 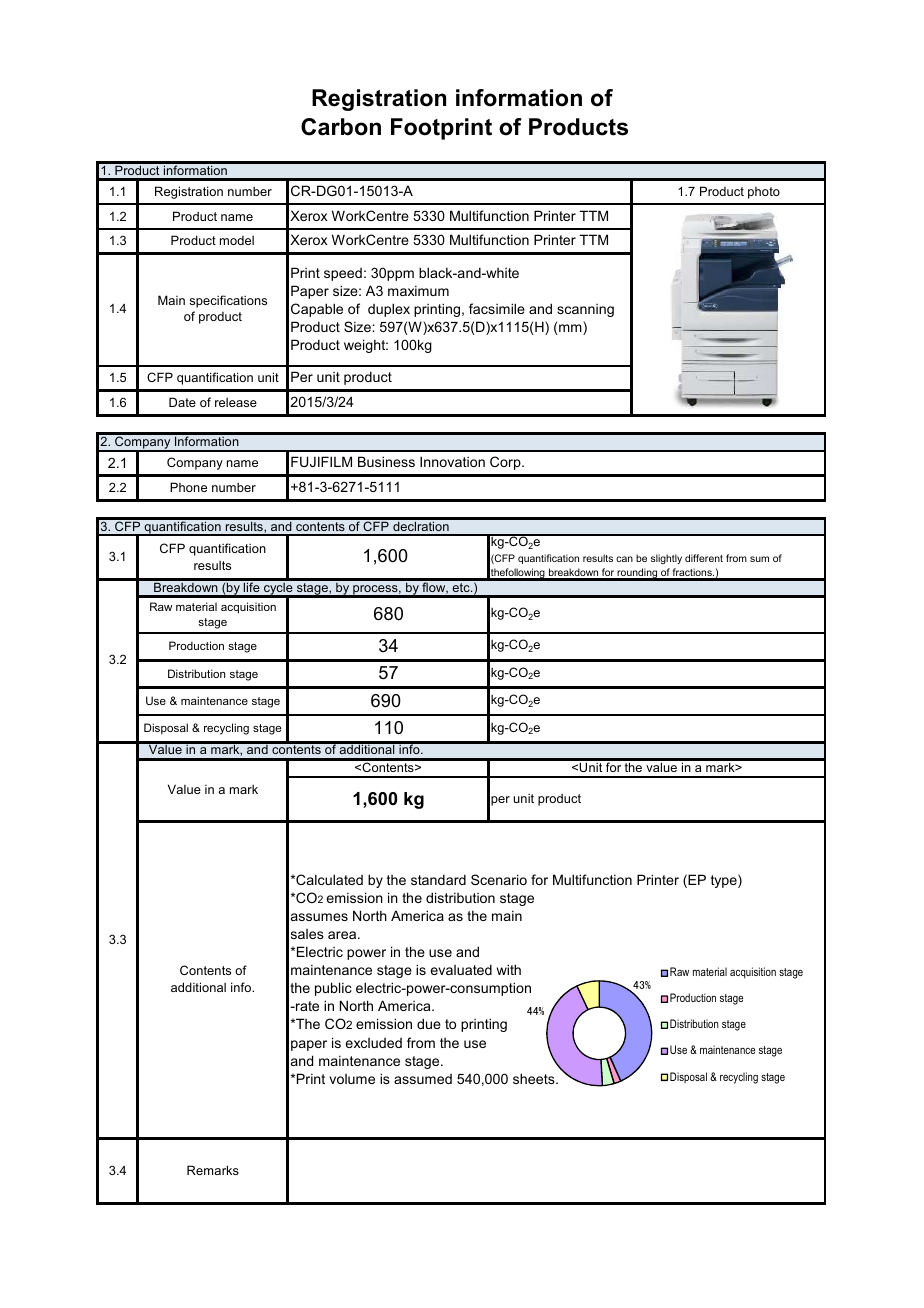 What do you see at coordinates (429, 1023) in the page?
I see `due` at bounding box center [429, 1023].
